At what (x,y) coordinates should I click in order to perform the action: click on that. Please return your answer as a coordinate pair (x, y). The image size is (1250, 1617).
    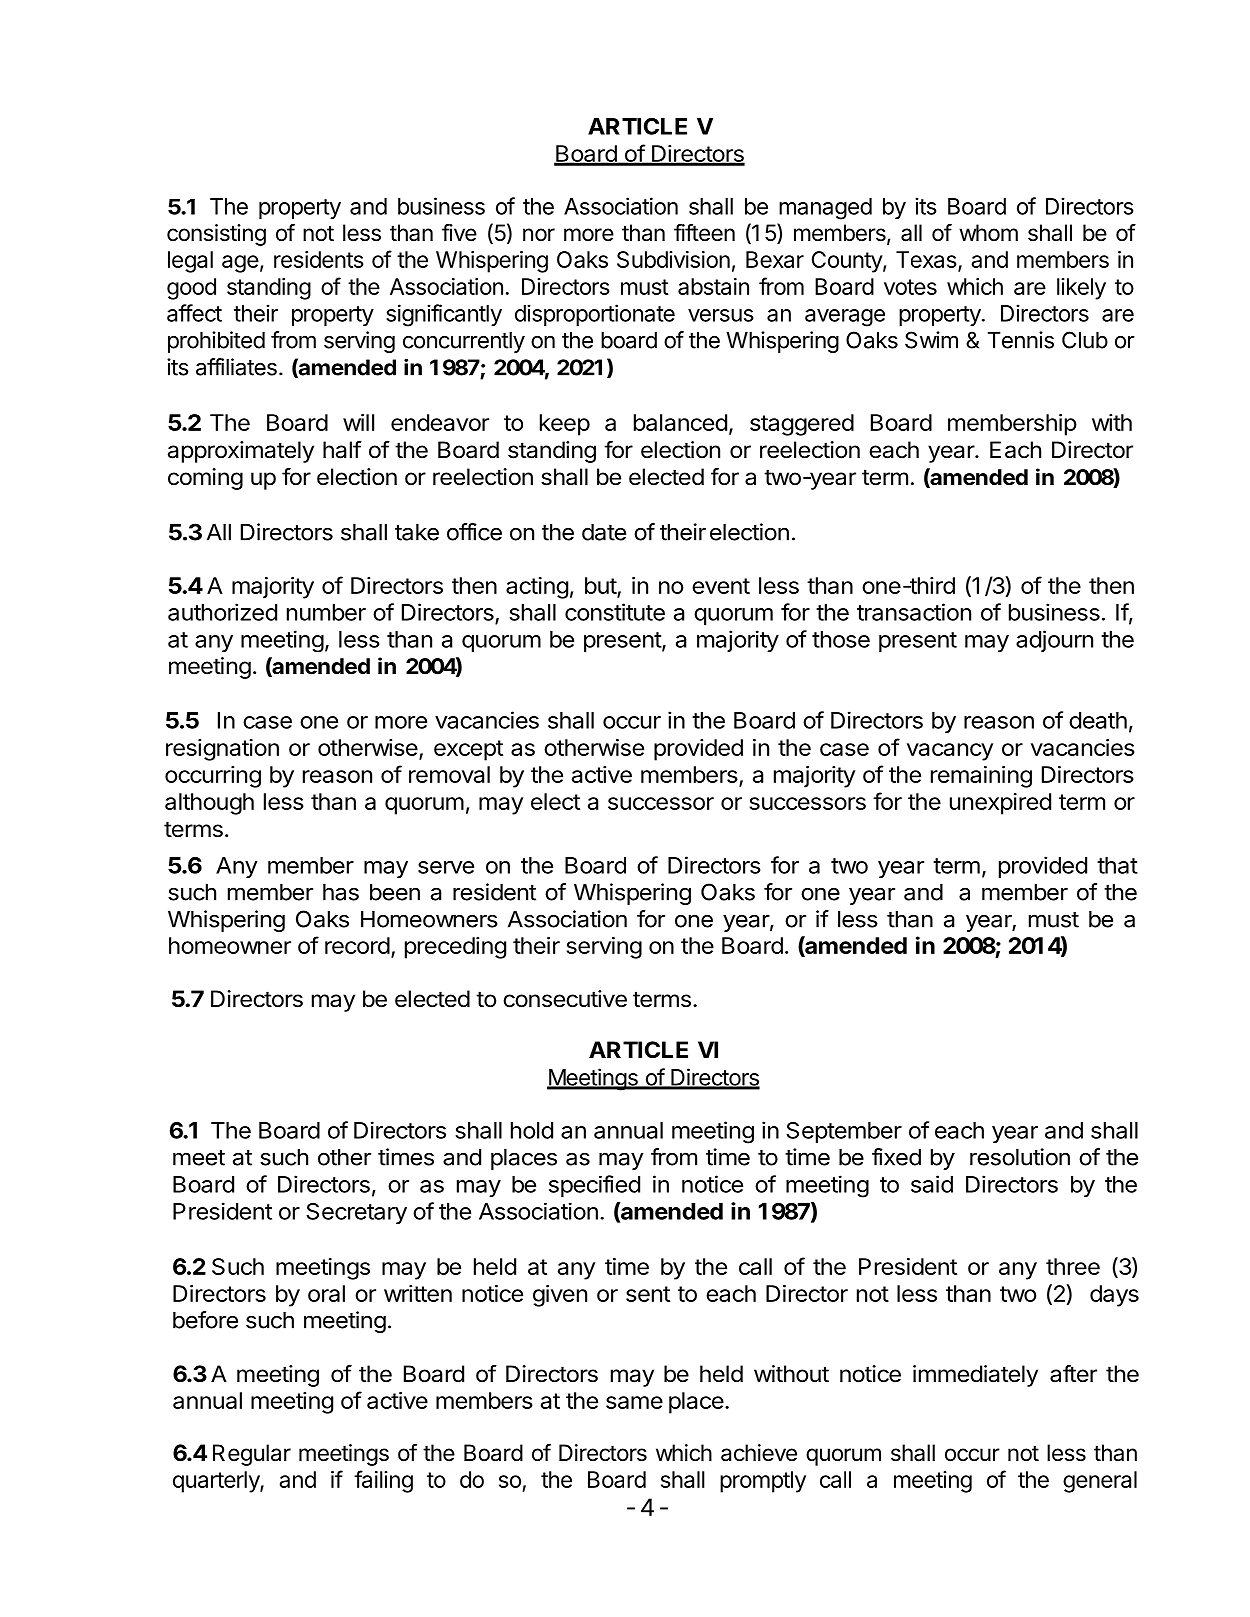
    Looking at the image, I should click on (1117, 865).
